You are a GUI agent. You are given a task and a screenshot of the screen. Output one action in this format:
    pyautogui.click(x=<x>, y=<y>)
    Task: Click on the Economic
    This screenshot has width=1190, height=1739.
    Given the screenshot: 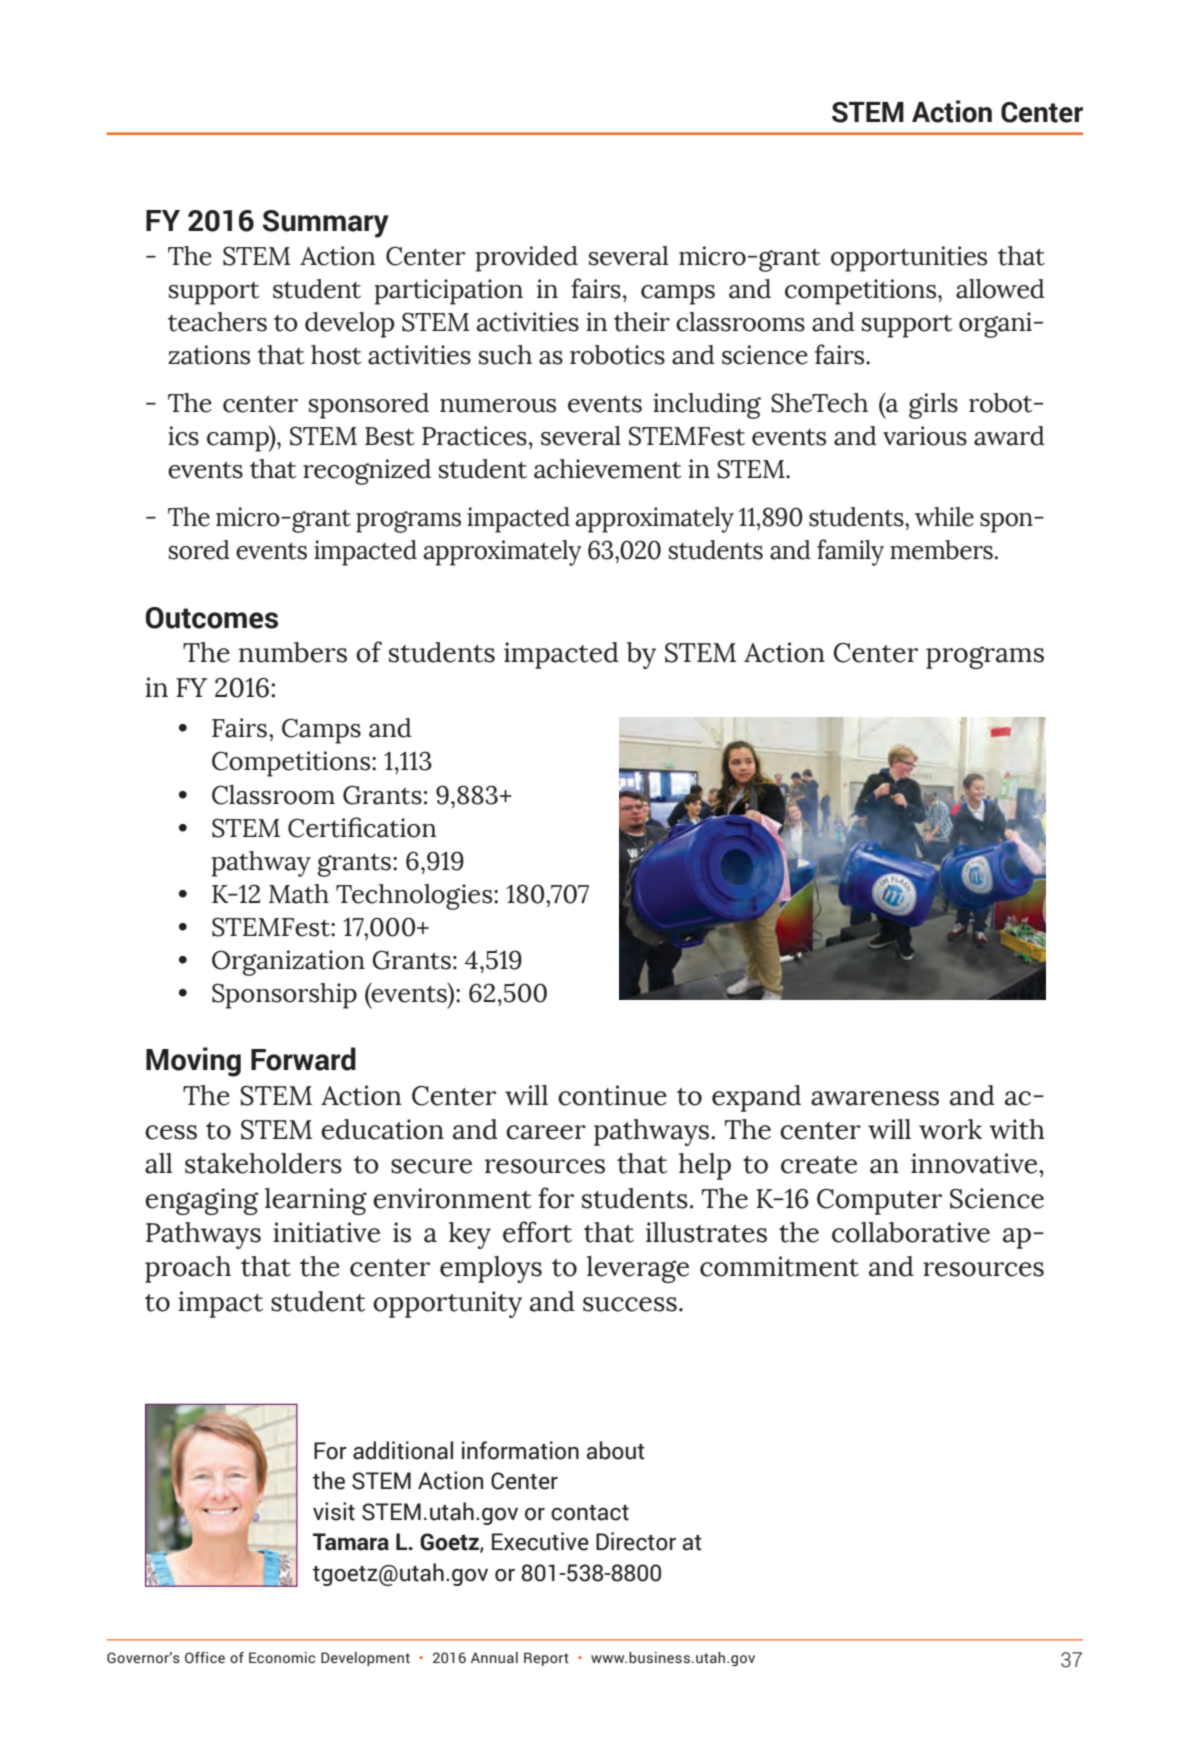 What is the action you would take?
    pyautogui.click(x=282, y=1658)
